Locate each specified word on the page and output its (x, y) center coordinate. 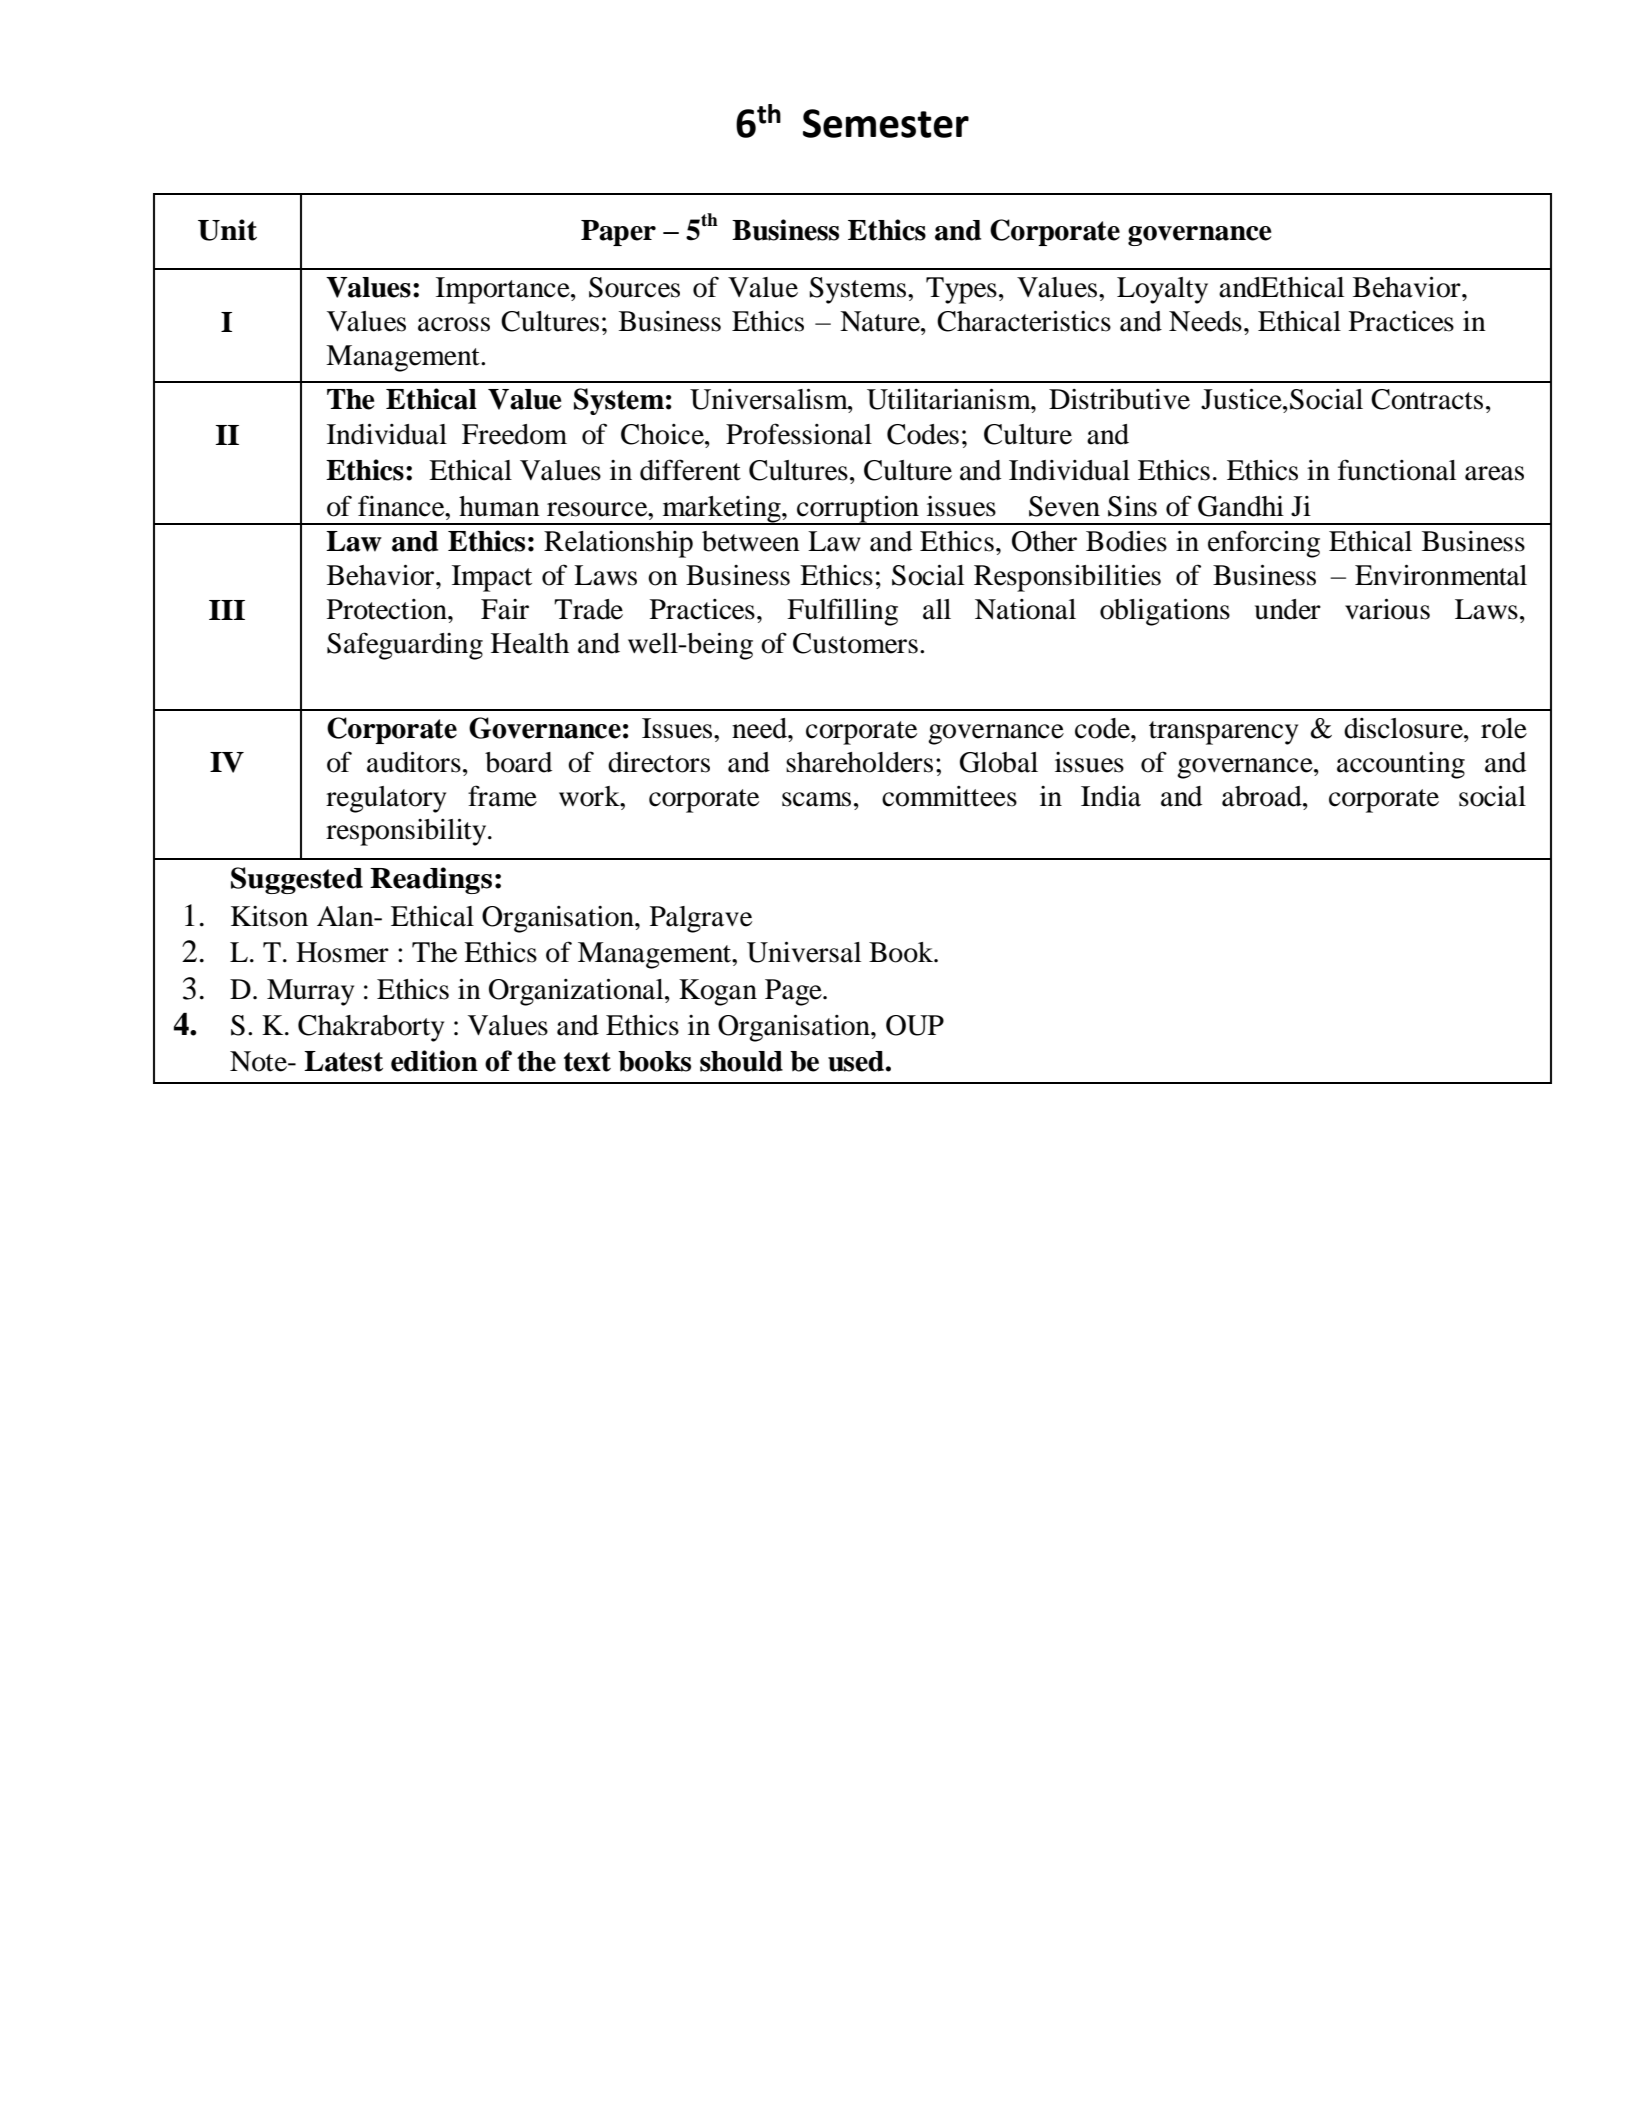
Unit (227, 230)
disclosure (1404, 728)
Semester (886, 123)
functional (1397, 470)
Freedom (514, 434)
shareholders (859, 762)
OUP (915, 1025)
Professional (799, 434)
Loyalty (1162, 290)
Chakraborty (371, 1028)
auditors (414, 762)
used (856, 1061)
